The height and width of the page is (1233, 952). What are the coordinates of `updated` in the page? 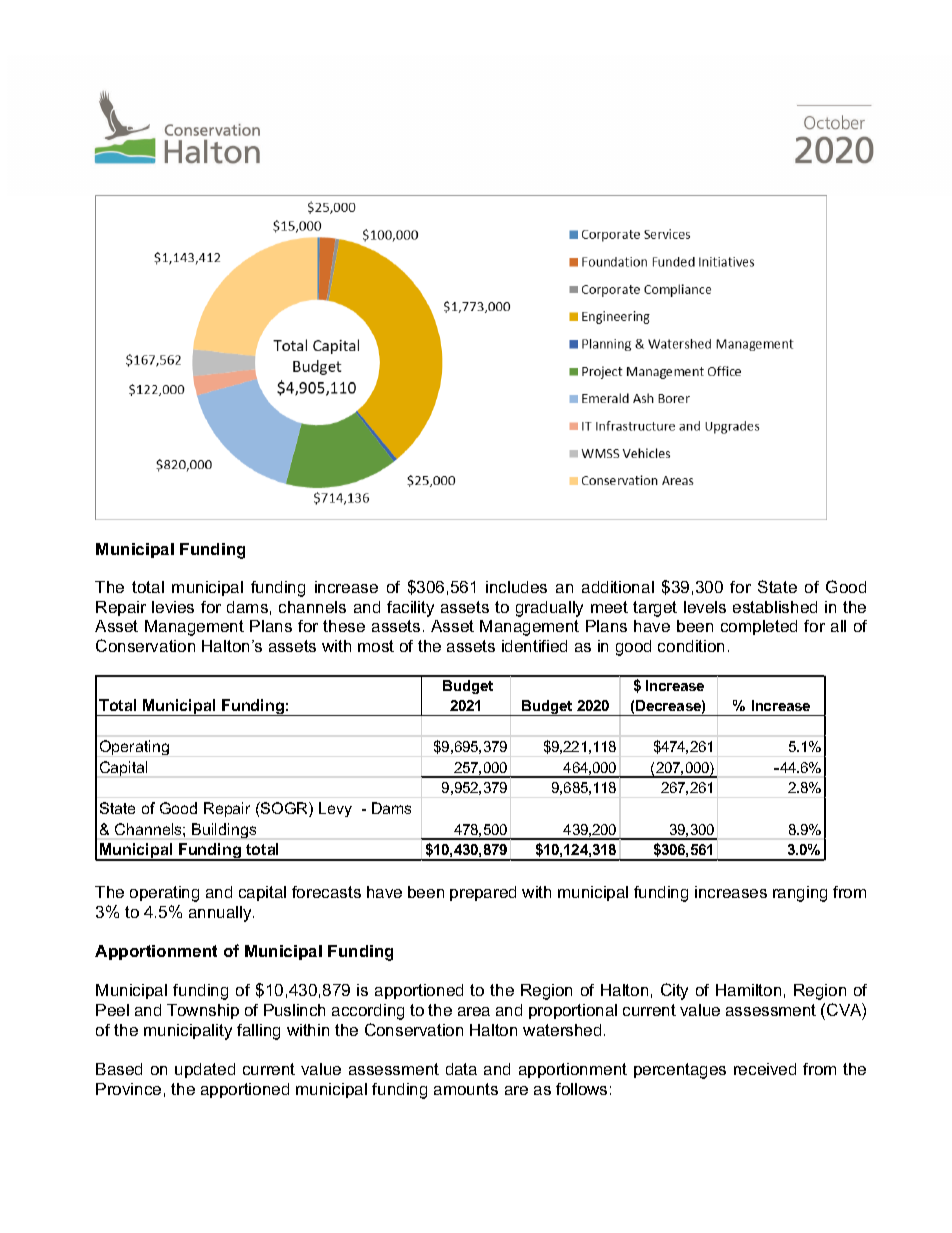 It's located at (205, 1070).
